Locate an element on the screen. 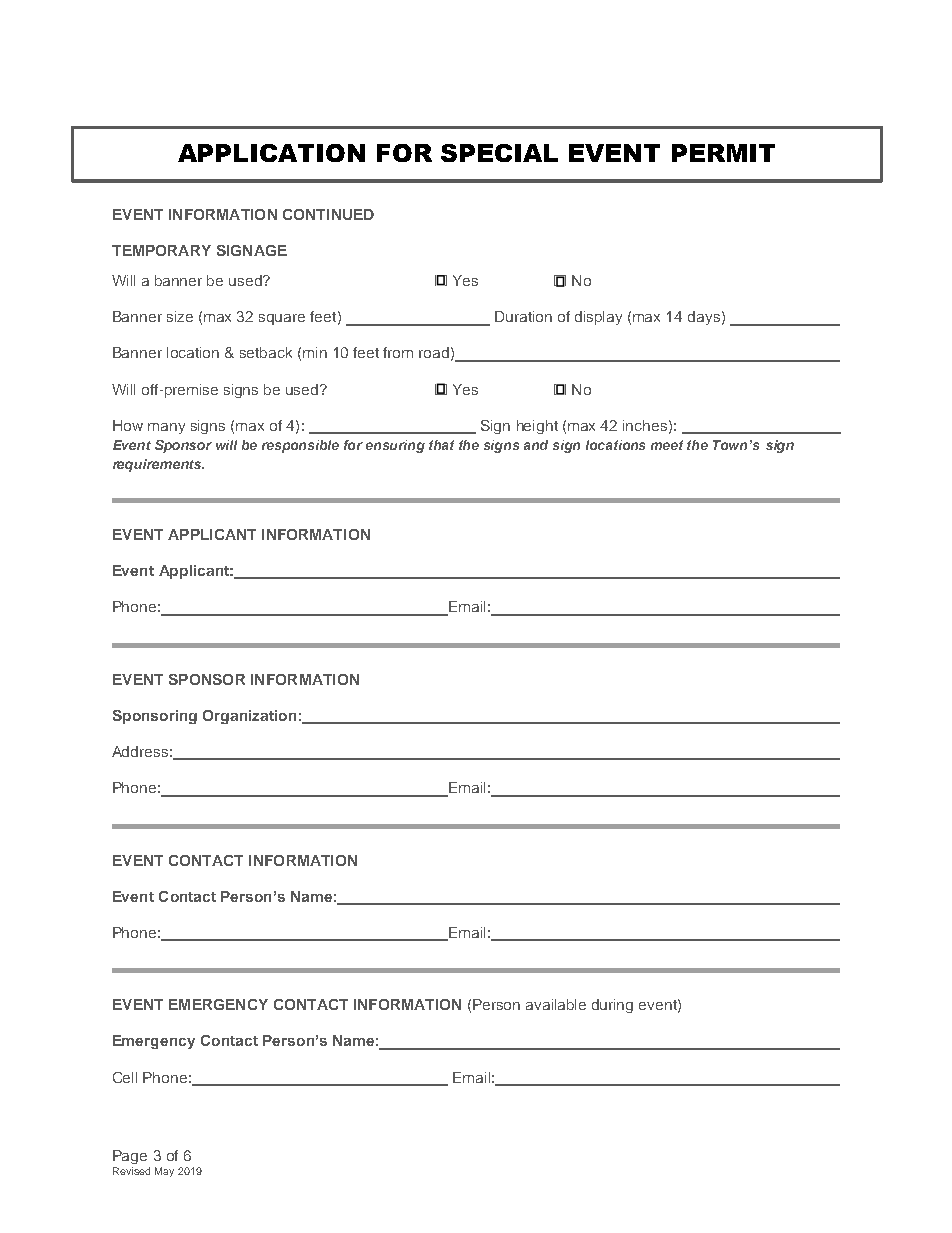 Image resolution: width=952 pixels, height=1233 pixels. Organization is located at coordinates (249, 717).
